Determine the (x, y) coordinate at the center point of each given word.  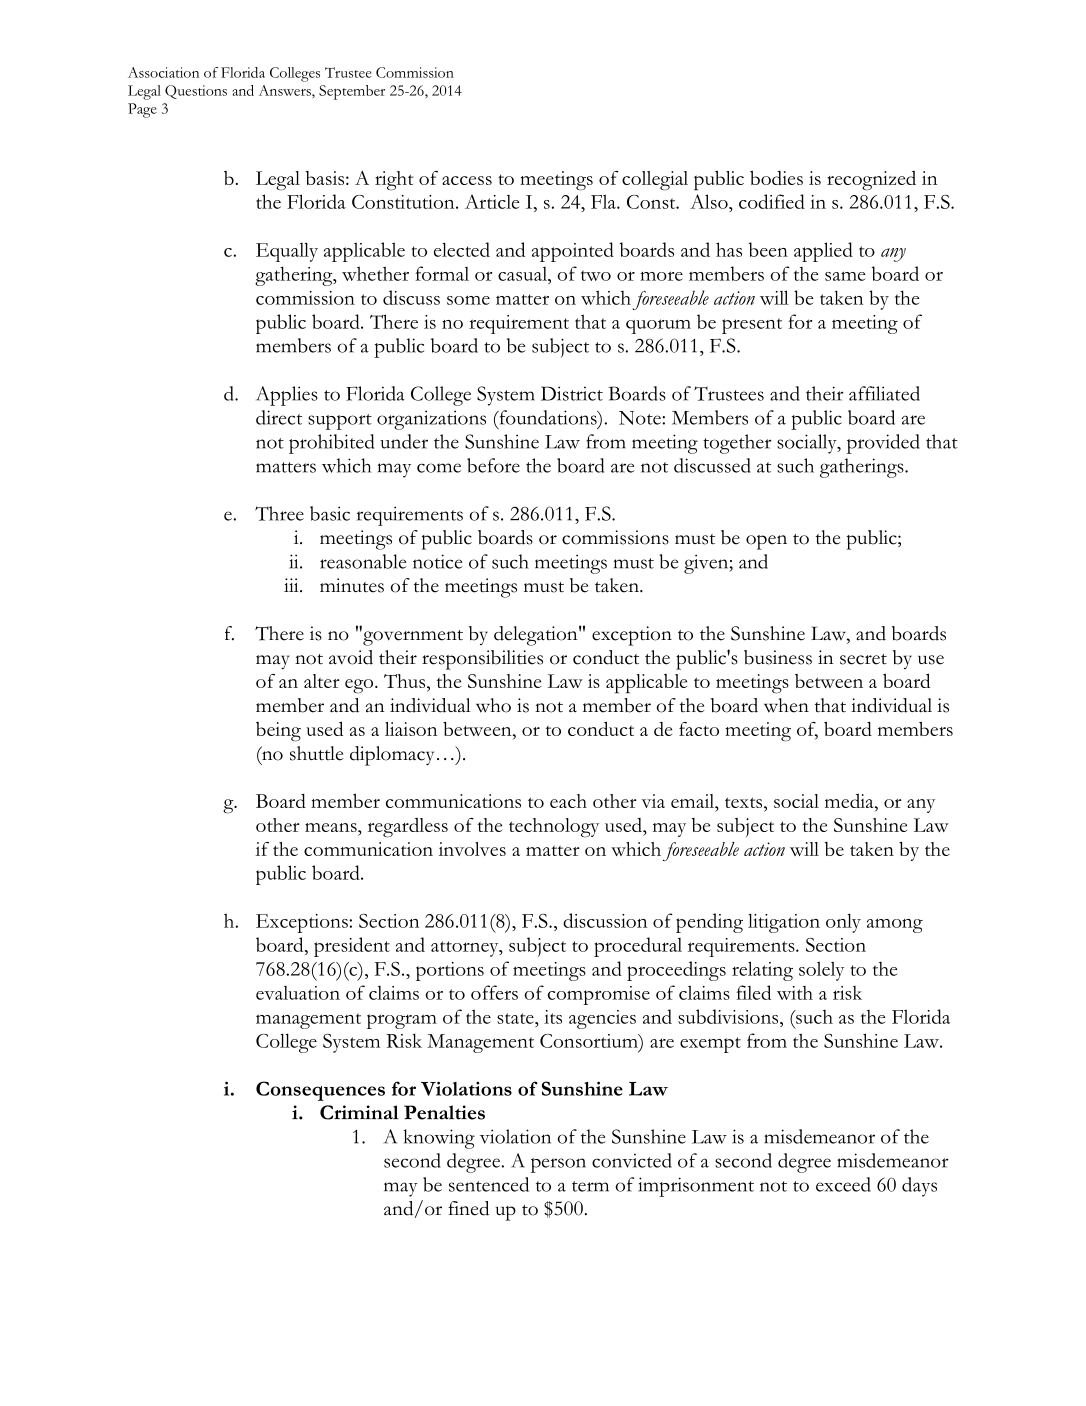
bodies (776, 178)
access (467, 180)
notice (438, 561)
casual (523, 274)
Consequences (320, 1091)
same (845, 276)
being (278, 732)
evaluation (298, 993)
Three (279, 513)
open (766, 542)
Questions (196, 92)
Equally (287, 252)
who (493, 705)
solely (821, 971)
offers (494, 992)
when (786, 705)
